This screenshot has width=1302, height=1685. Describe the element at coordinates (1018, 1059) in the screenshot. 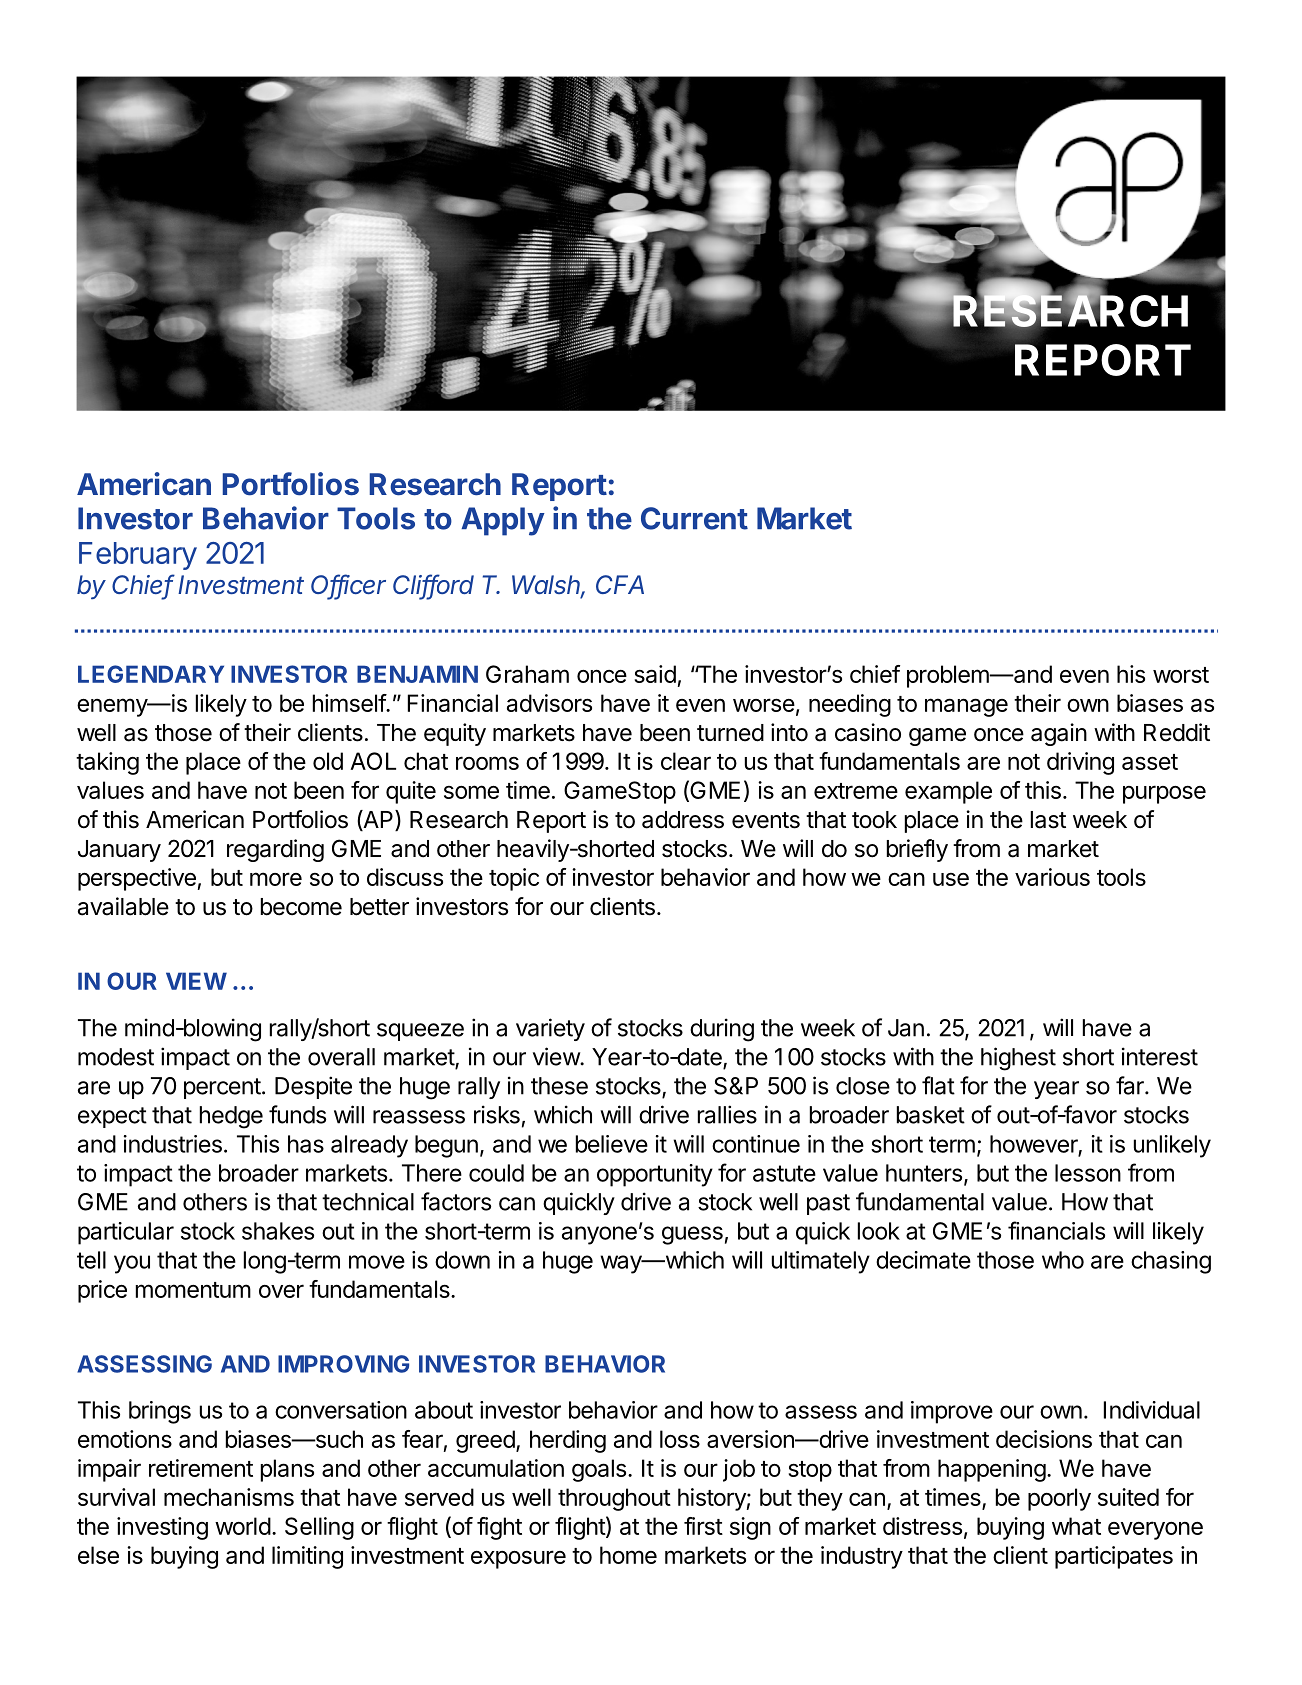

I see `highest` at that location.
